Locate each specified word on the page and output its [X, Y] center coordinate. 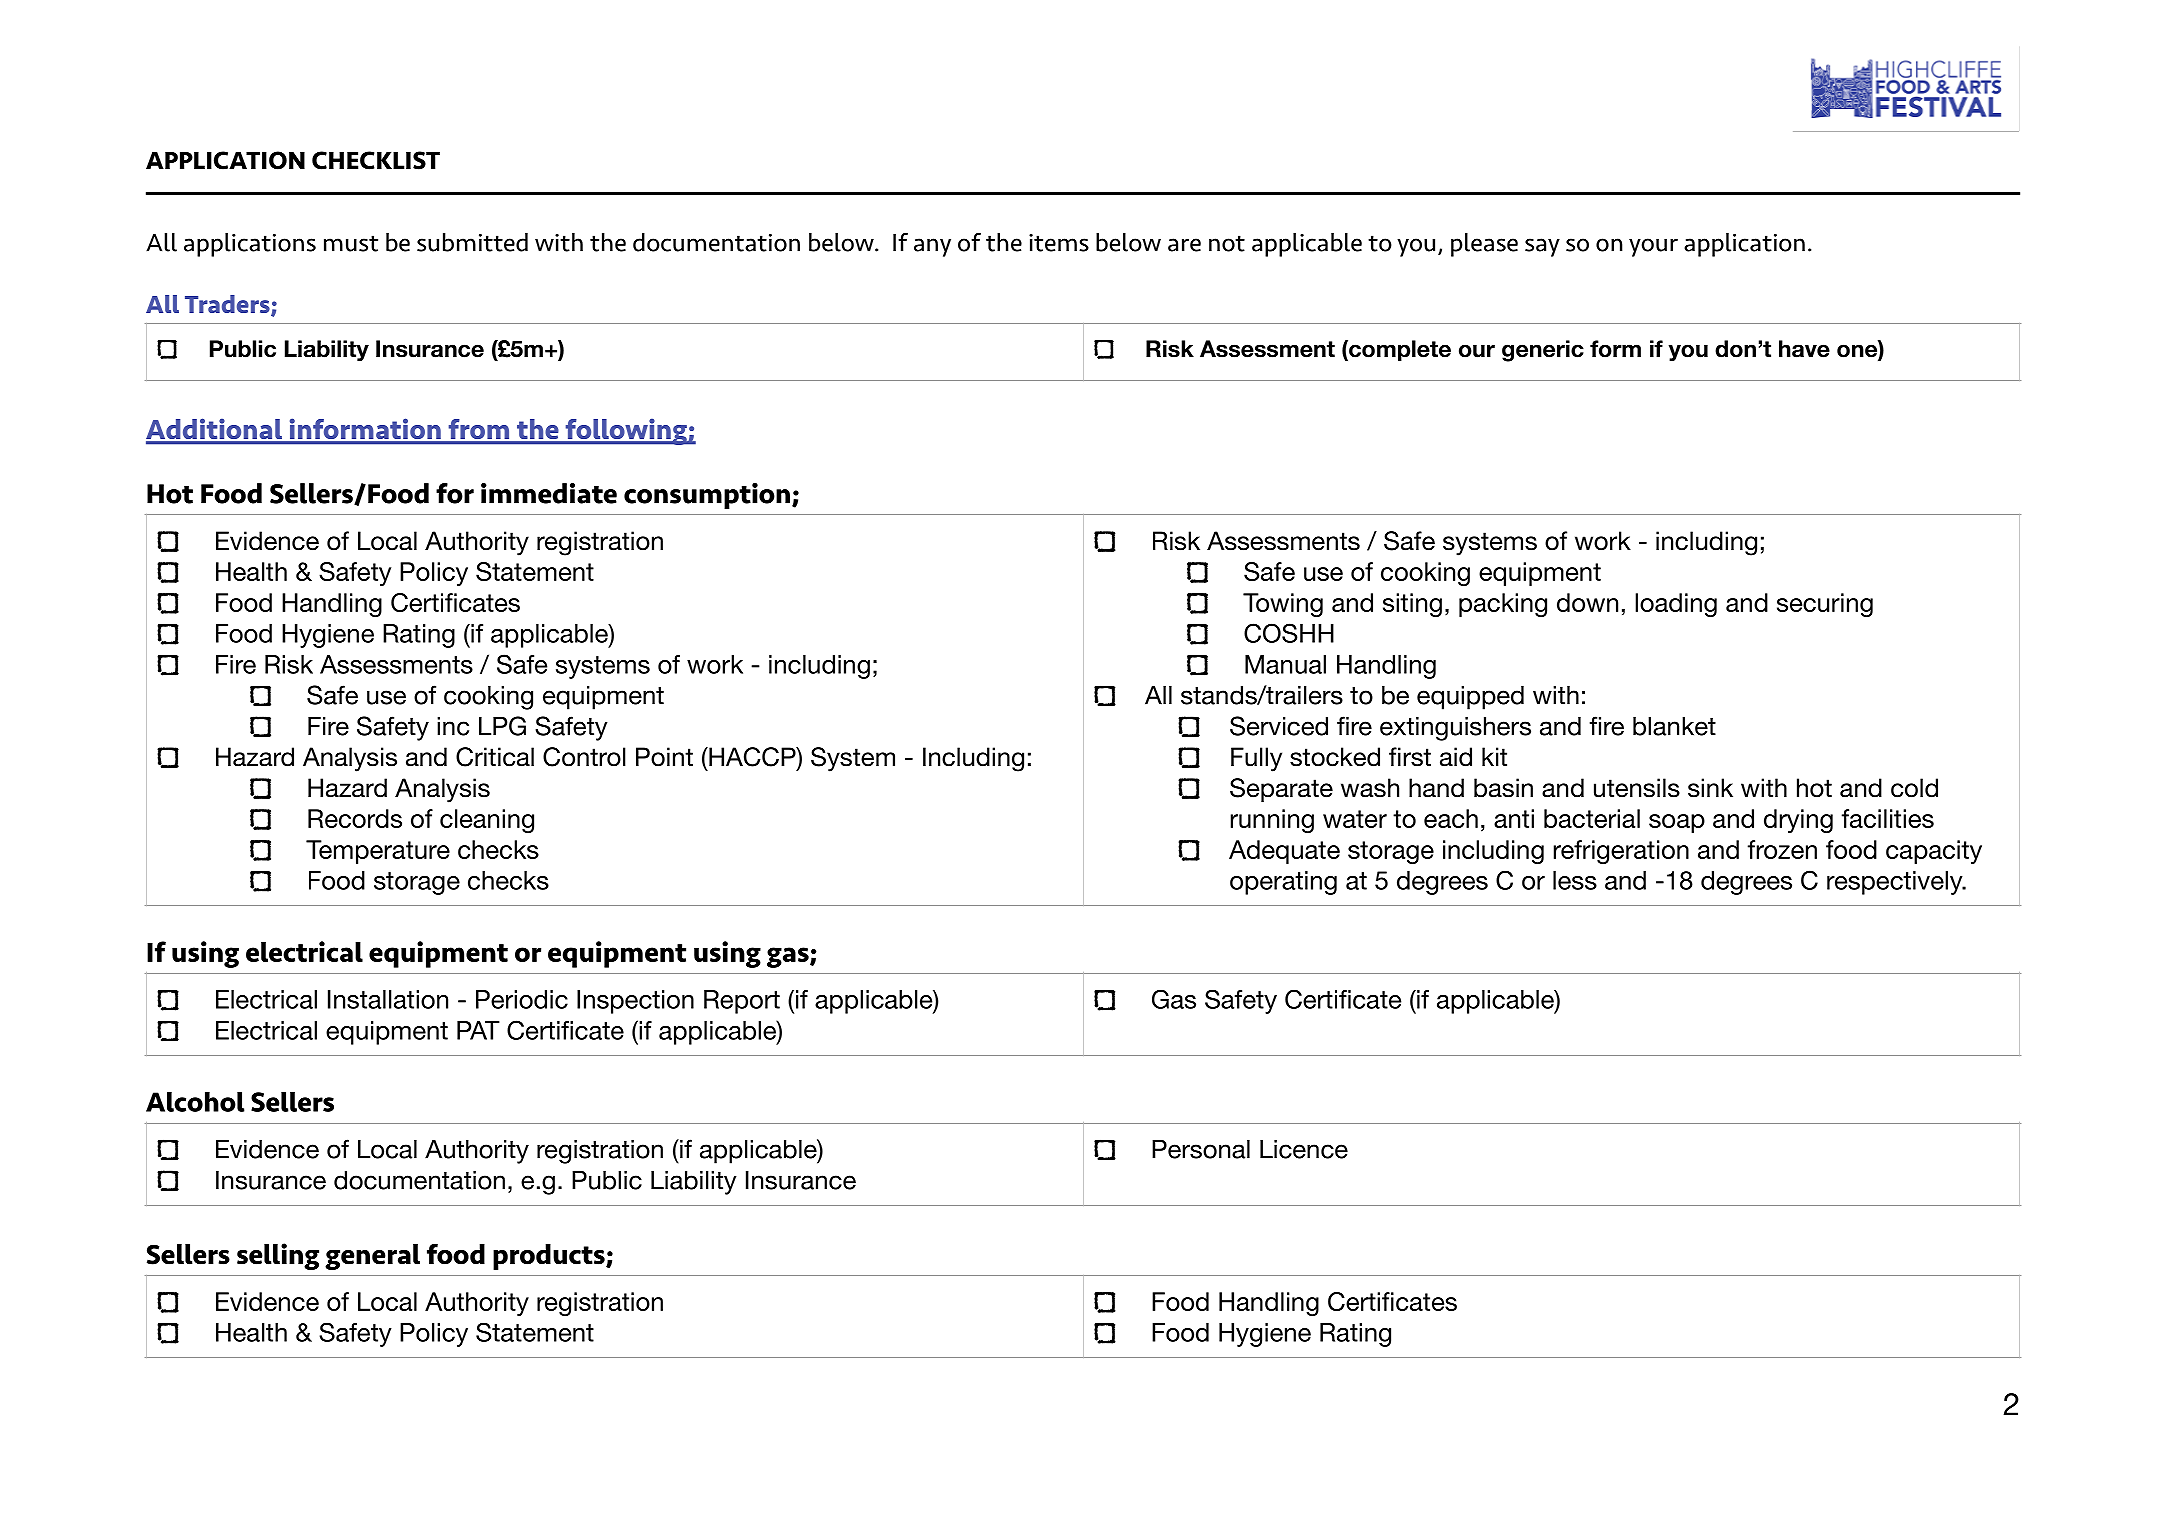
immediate [549, 493]
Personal [1201, 1149]
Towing [1283, 605]
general [372, 1257]
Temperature [378, 852]
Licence [1304, 1149]
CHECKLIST [376, 160]
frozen [1782, 849]
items [1059, 243]
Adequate [1284, 852]
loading [1676, 605]
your [1653, 247]
